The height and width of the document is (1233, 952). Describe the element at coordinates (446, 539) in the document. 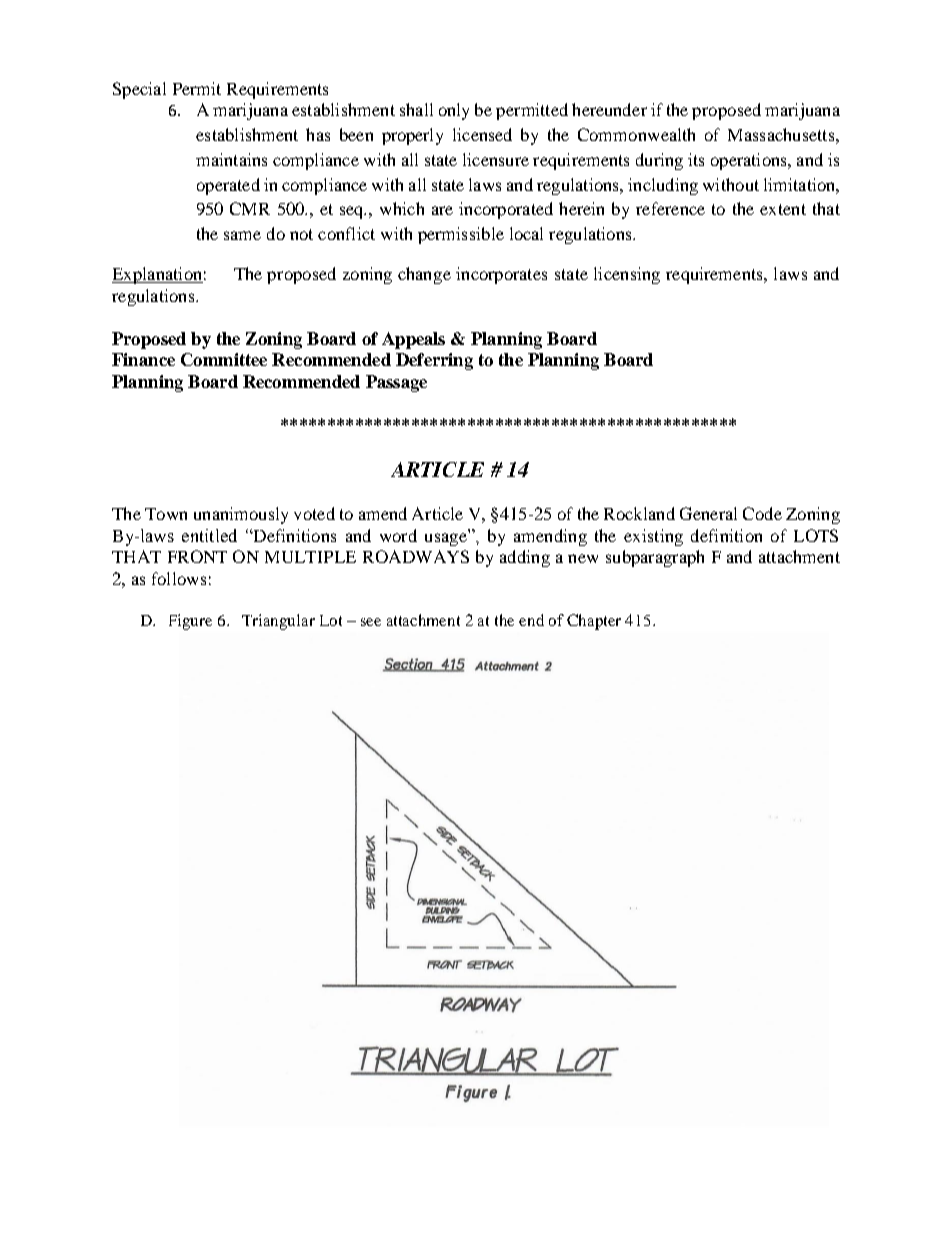

I see `usage` at that location.
